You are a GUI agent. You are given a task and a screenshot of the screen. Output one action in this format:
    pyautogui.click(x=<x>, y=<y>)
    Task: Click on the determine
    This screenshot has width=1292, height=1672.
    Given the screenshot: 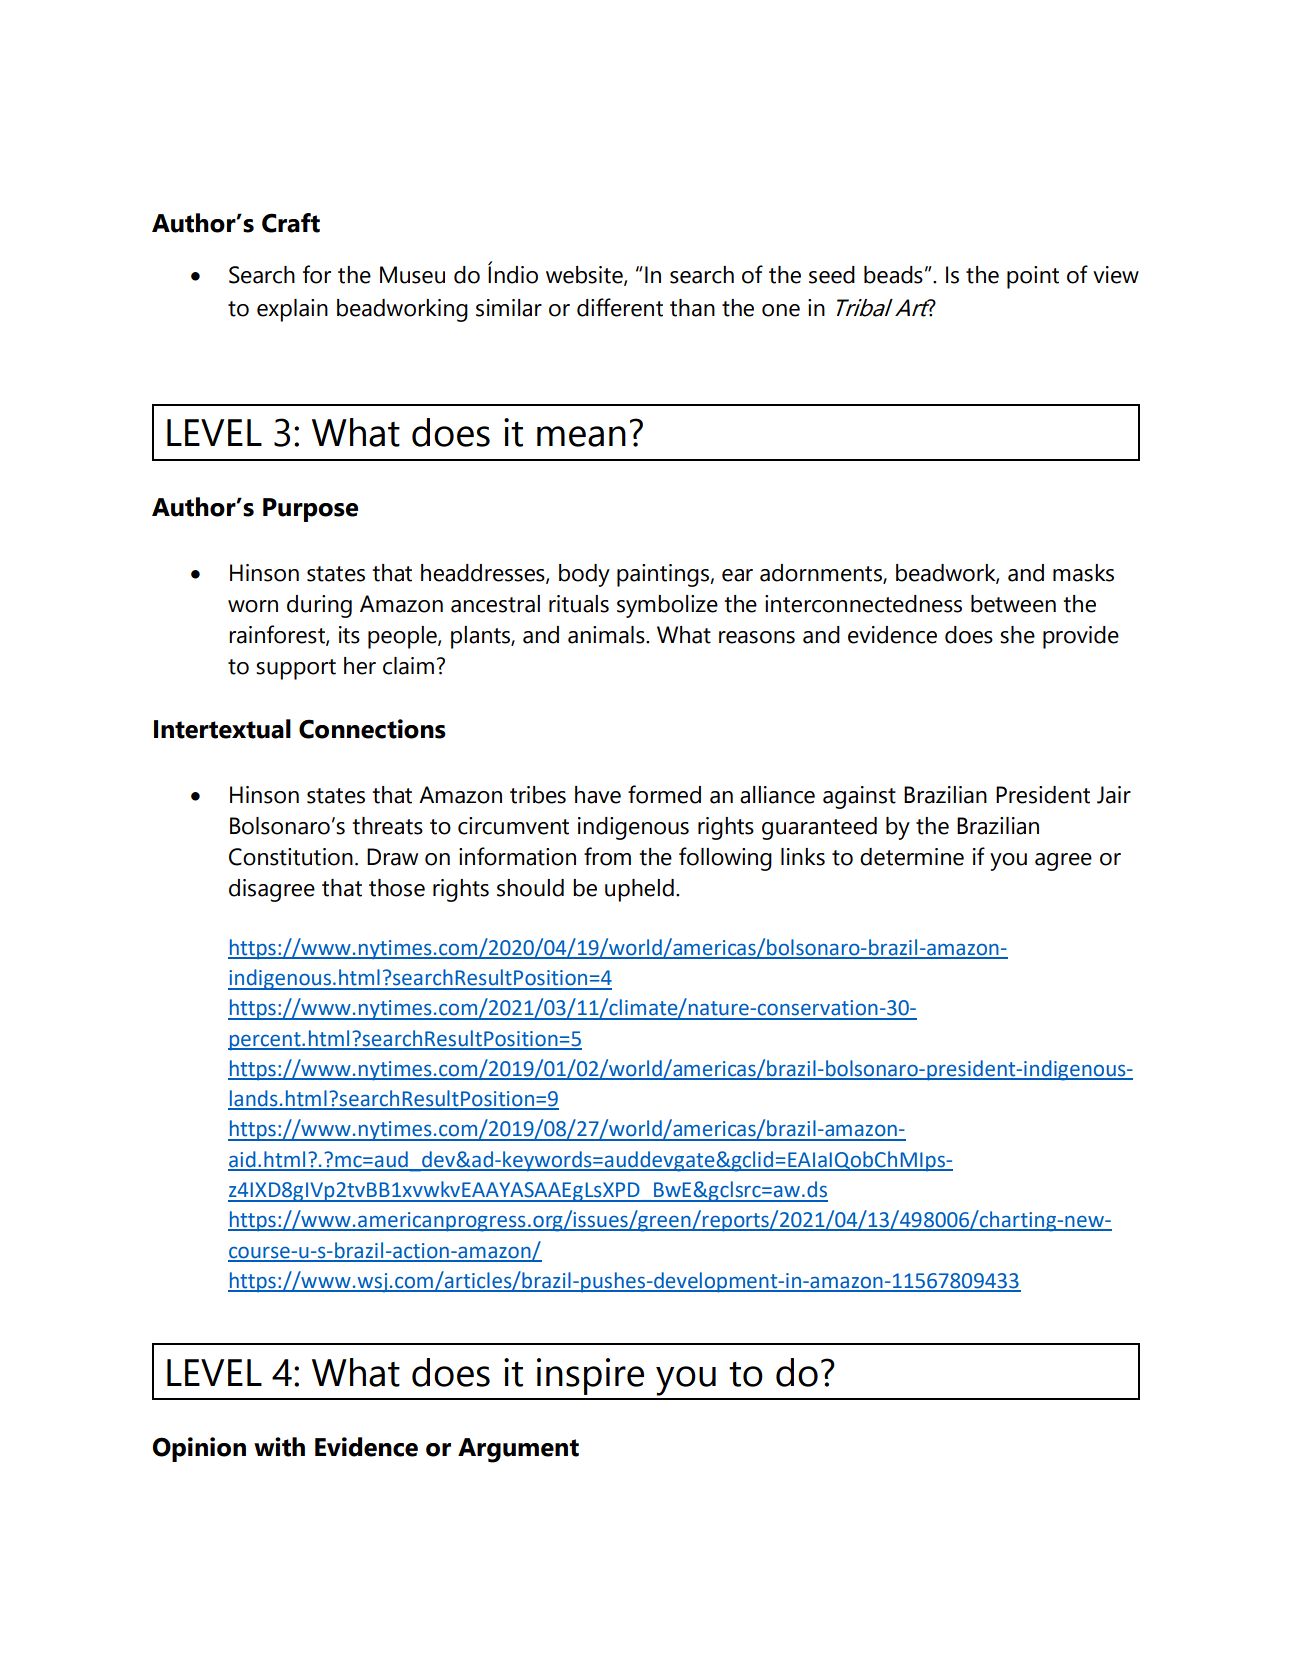 What is the action you would take?
    pyautogui.click(x=912, y=857)
